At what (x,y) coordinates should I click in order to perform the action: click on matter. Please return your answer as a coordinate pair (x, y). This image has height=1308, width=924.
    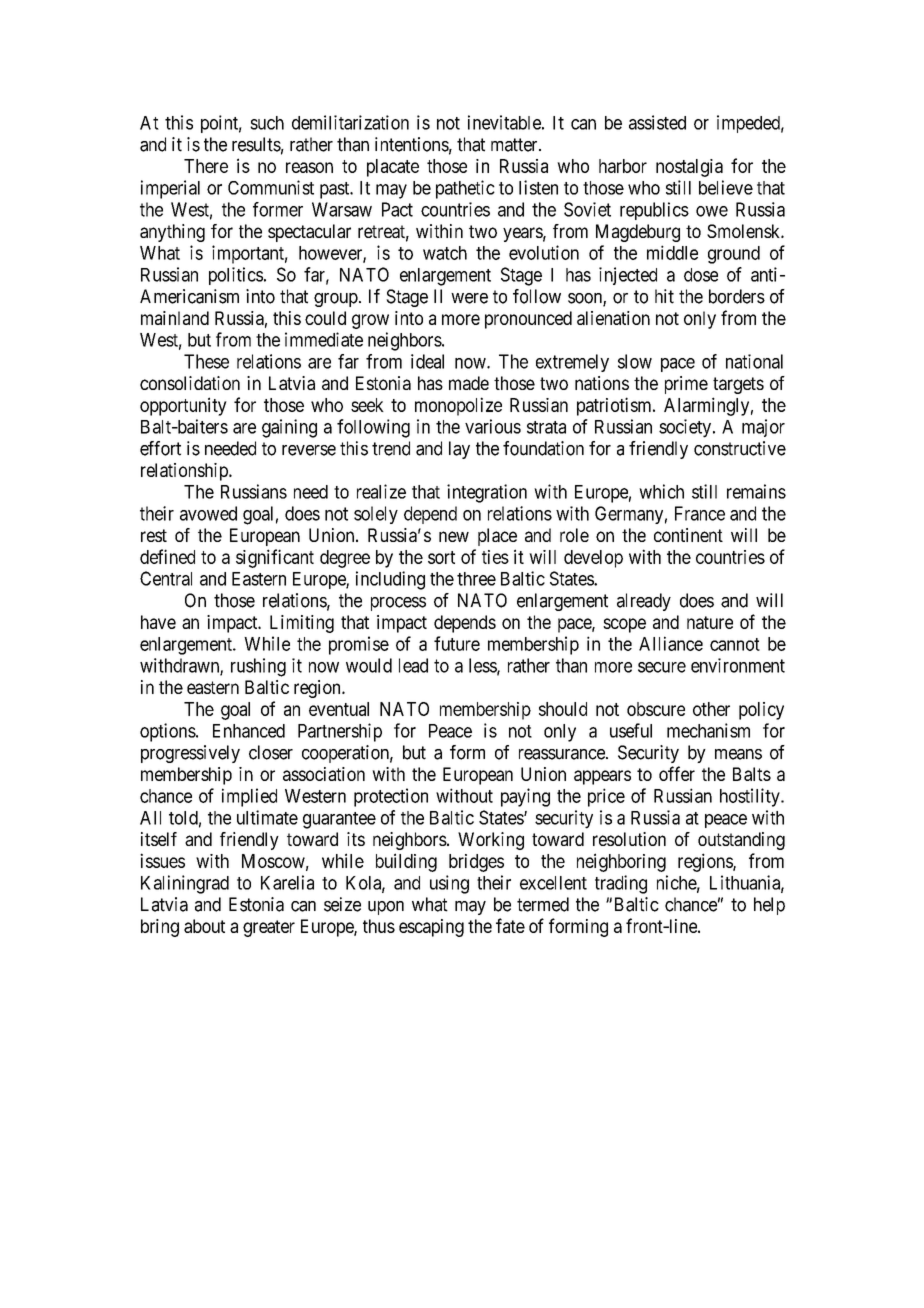
    Looking at the image, I should click on (515, 145).
